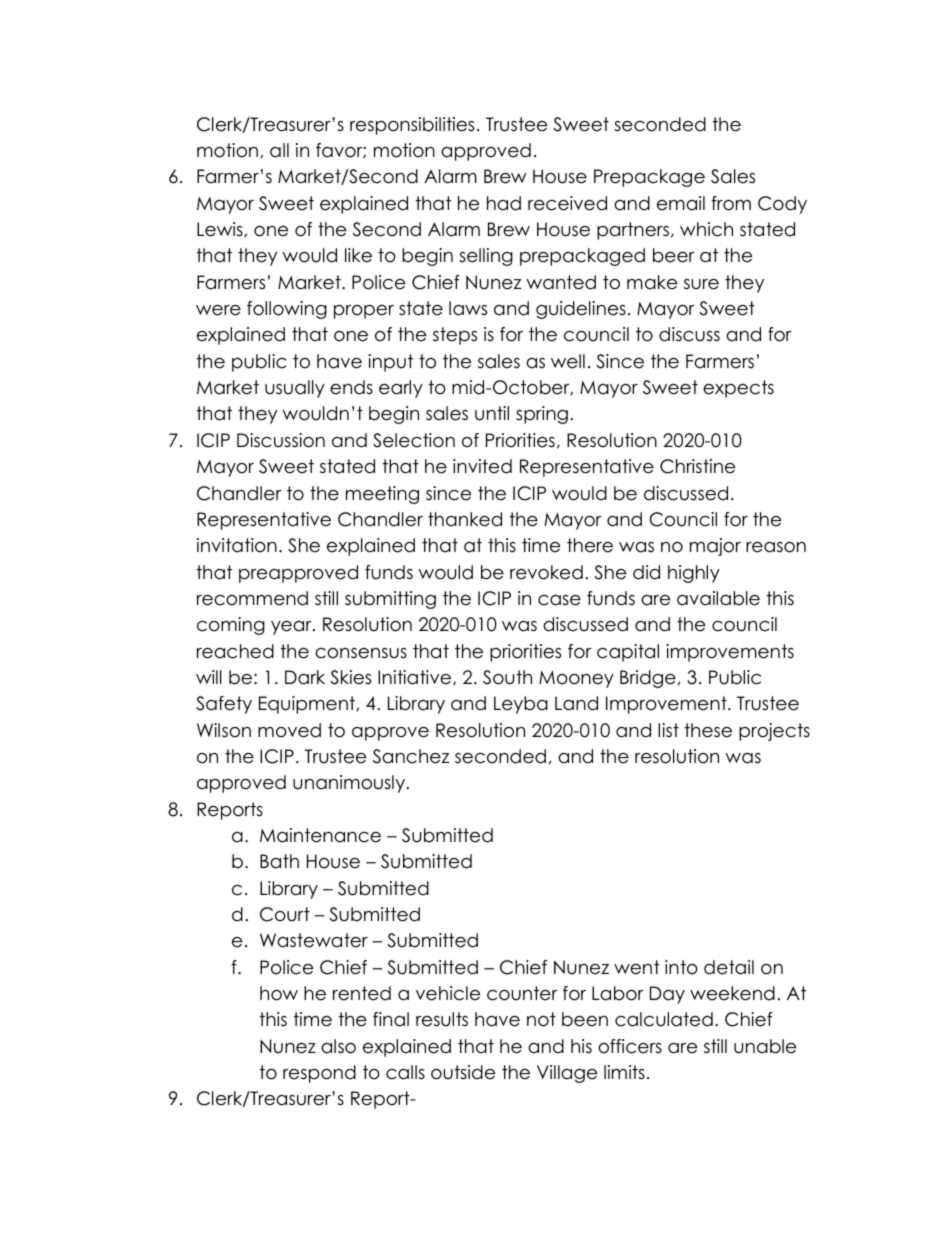 This image has height=1233, width=952. What do you see at coordinates (221, 229) in the image?
I see `Lewis` at bounding box center [221, 229].
